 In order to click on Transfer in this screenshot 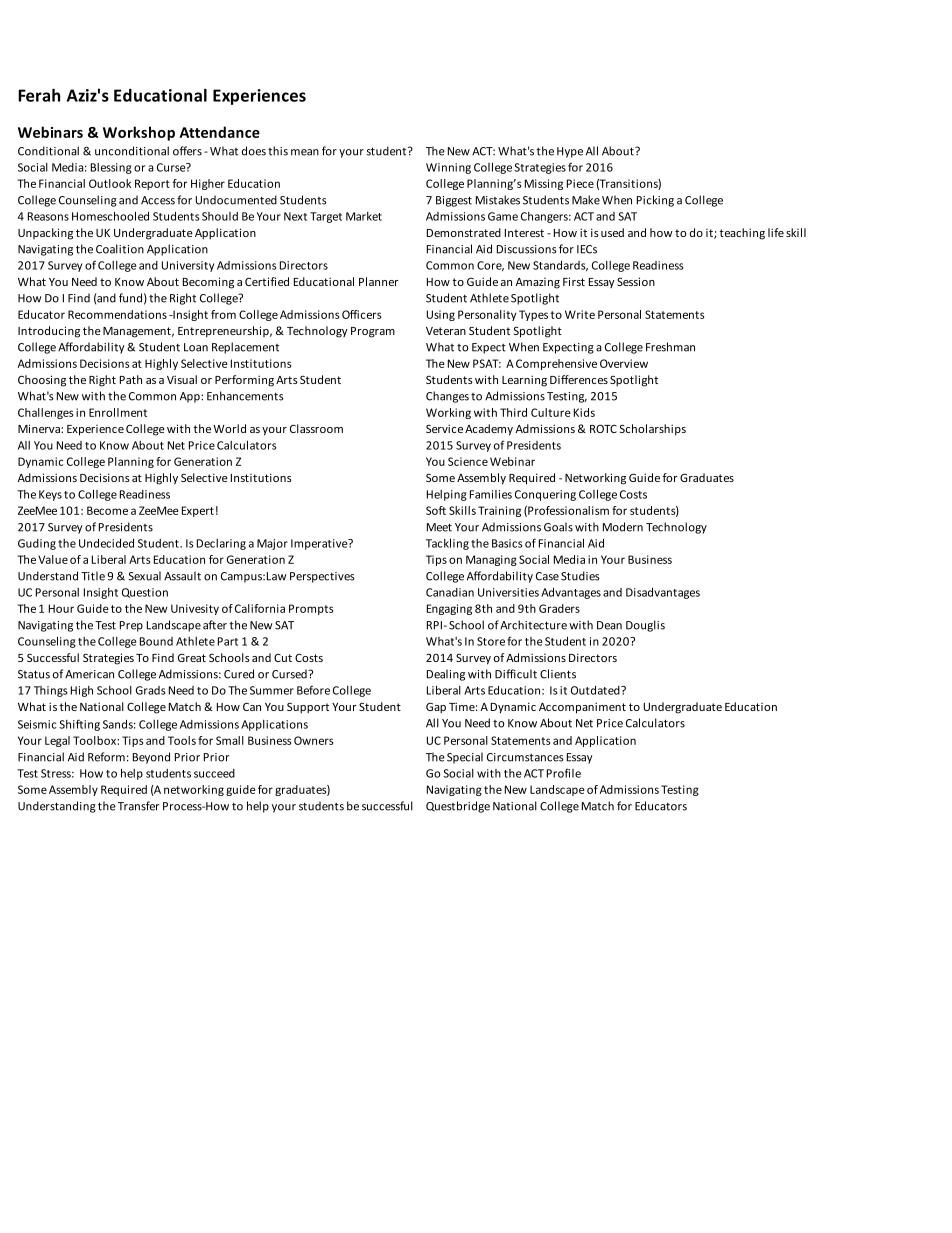, I will do `click(138, 806)`.
